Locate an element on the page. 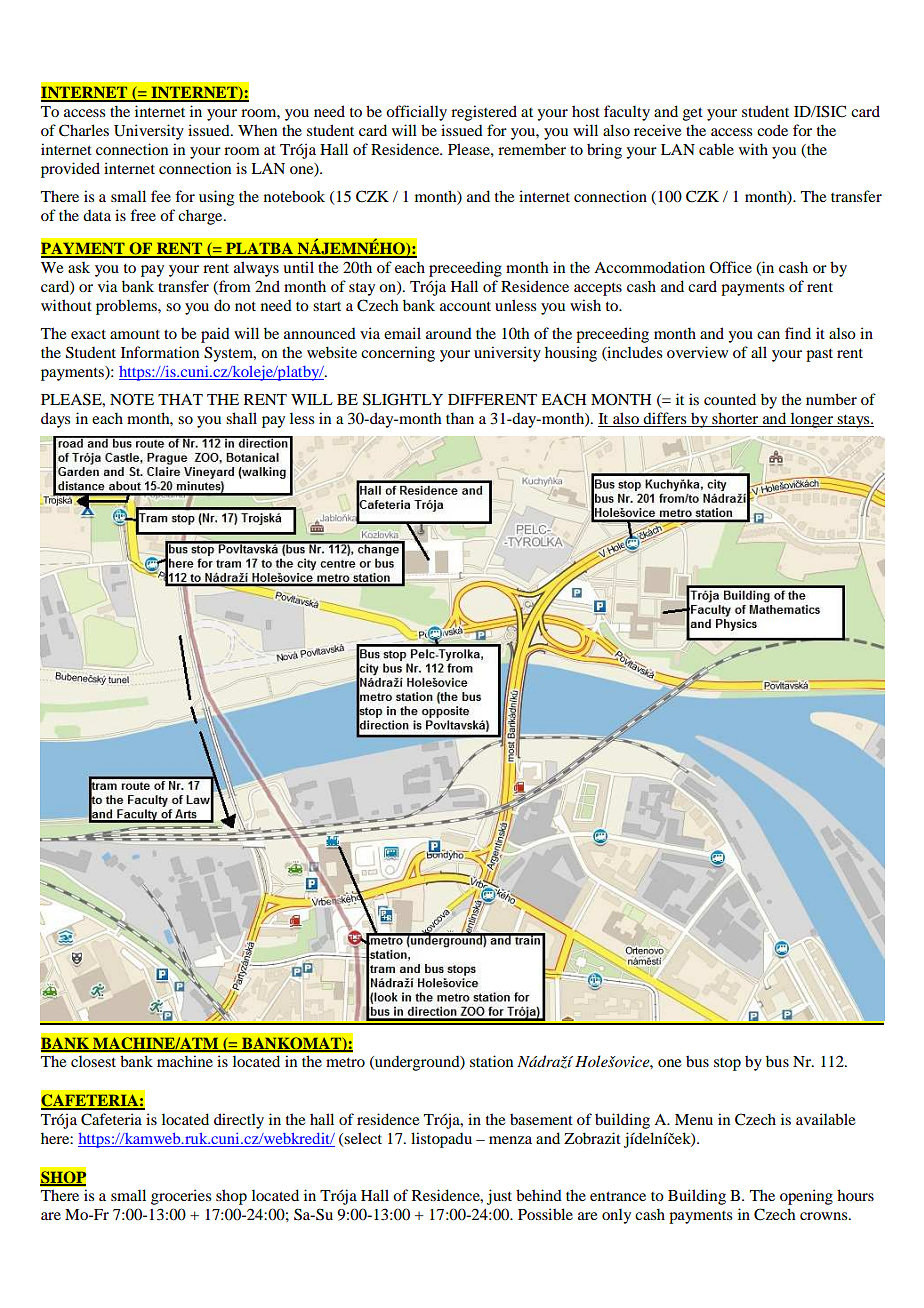 The height and width of the page is (1308, 924). registered is located at coordinates (484, 113).
